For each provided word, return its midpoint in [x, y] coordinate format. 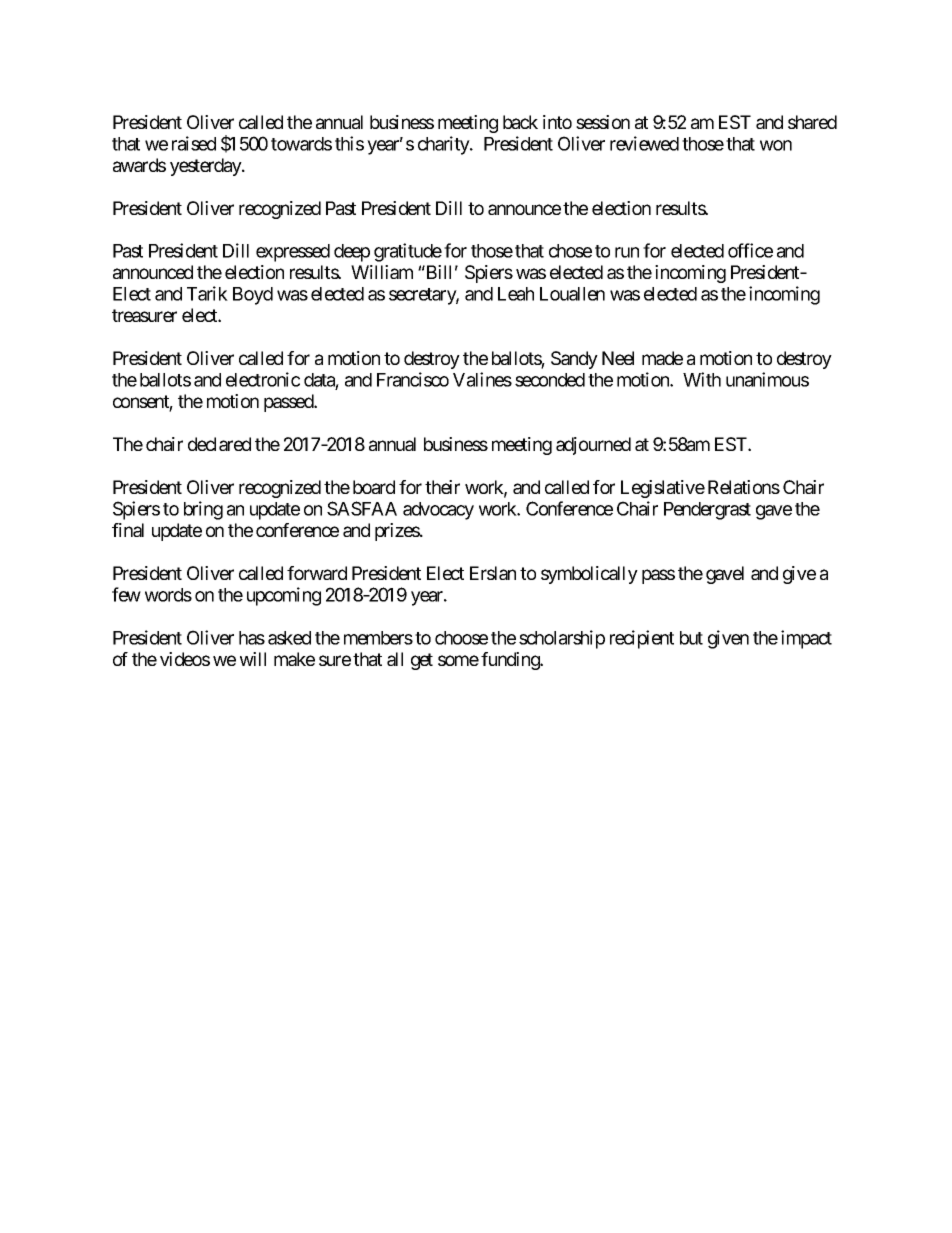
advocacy [438, 511]
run [627, 252]
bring [203, 510]
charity [444, 145]
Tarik [207, 293]
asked [289, 638]
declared [219, 444]
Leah [516, 294]
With [702, 379]
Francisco [413, 379]
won [776, 145]
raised [194, 143]
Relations [744, 487]
